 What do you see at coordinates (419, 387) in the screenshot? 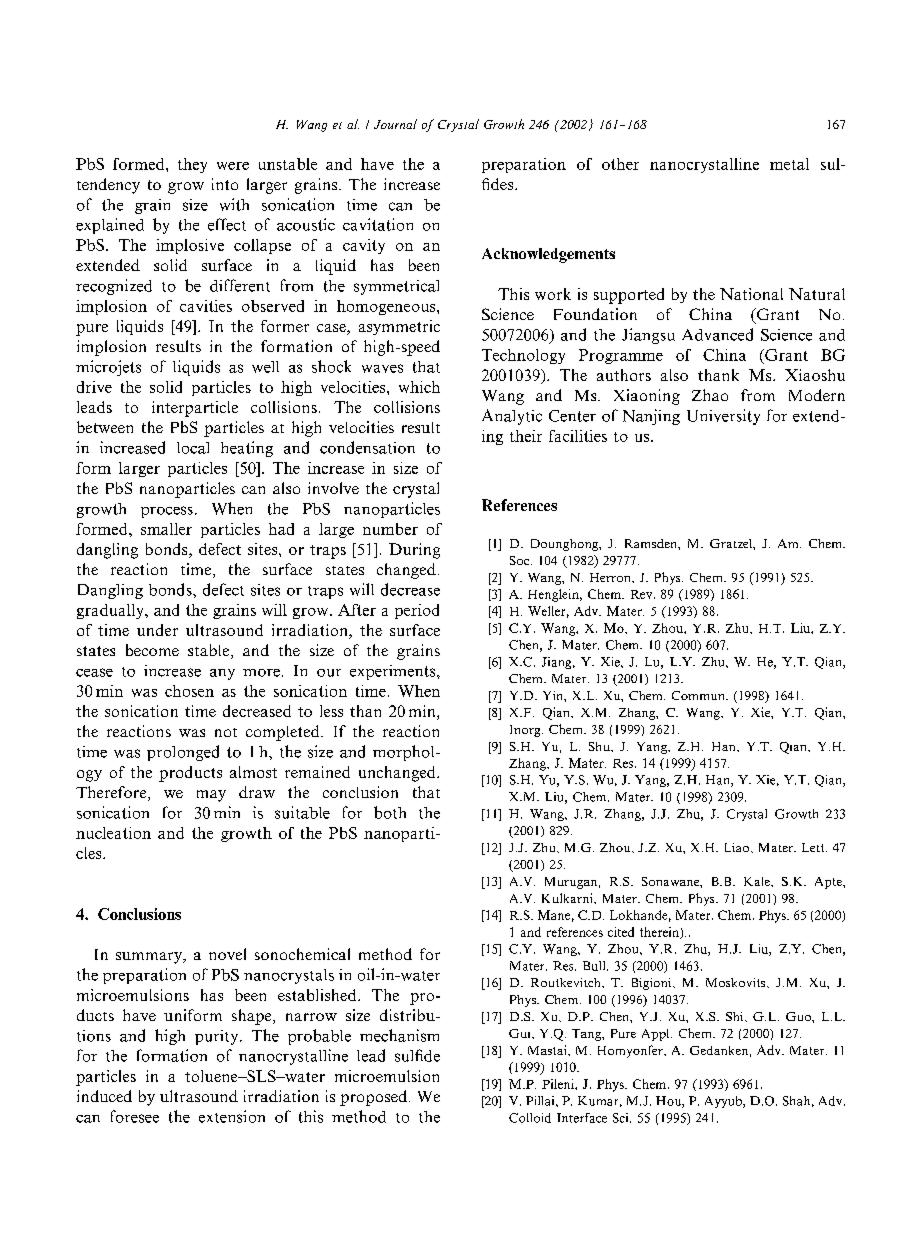
I see `which` at bounding box center [419, 387].
